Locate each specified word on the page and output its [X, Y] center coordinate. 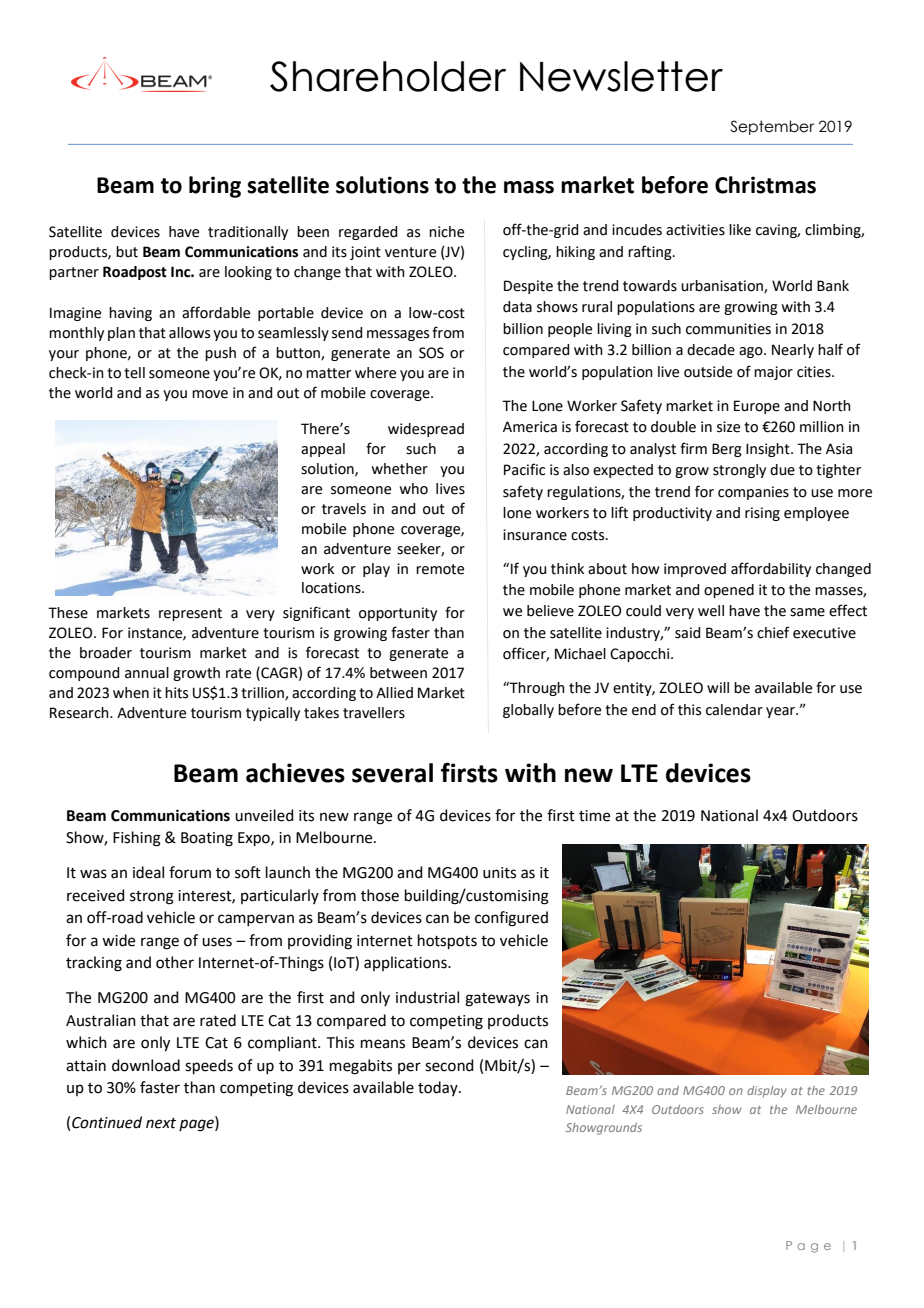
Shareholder [388, 76]
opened [729, 591]
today [439, 1088]
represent [190, 614]
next [161, 1123]
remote [440, 569]
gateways [497, 1000]
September [772, 127]
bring [215, 187]
